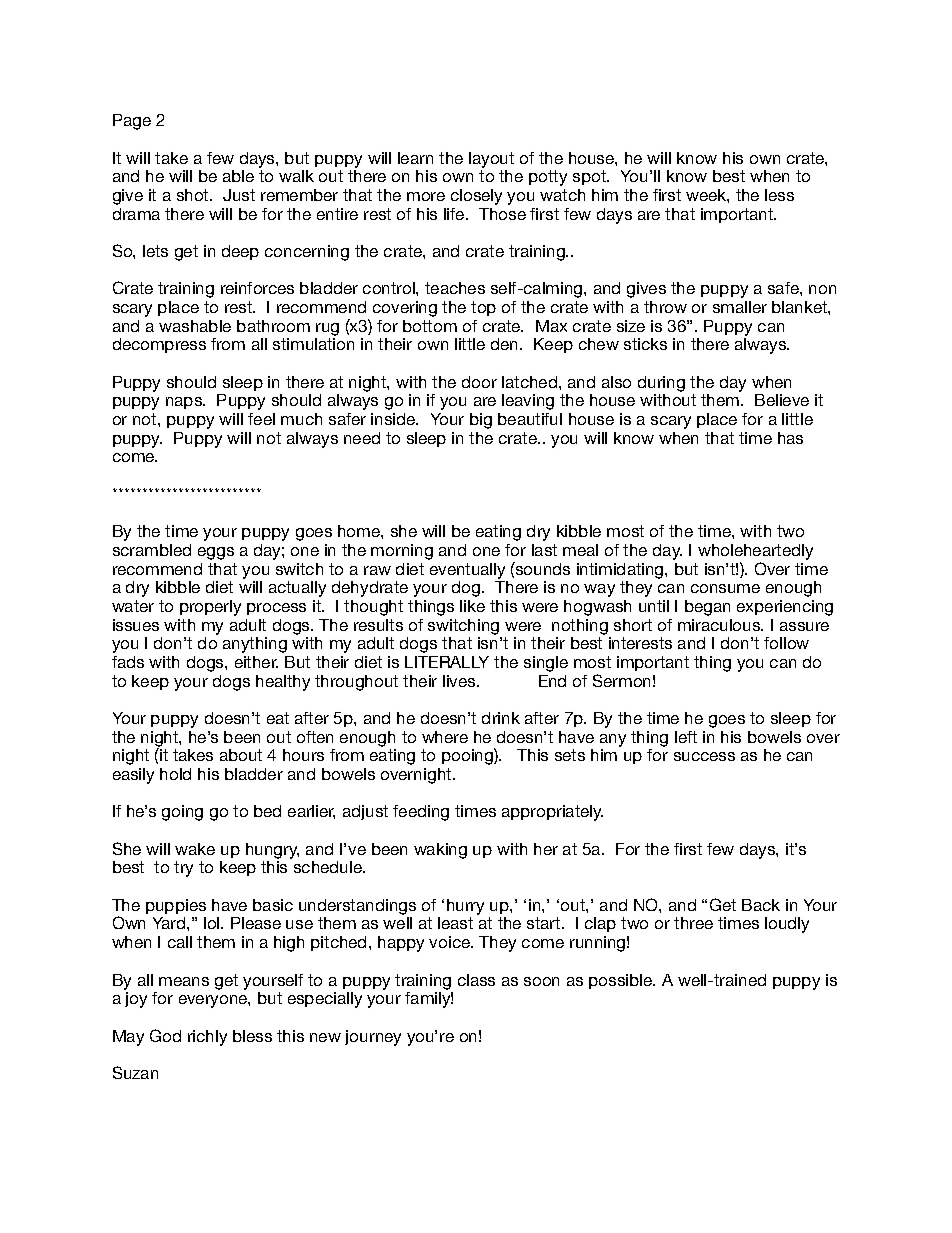 The image size is (952, 1233). I want to click on properly, so click(210, 608).
